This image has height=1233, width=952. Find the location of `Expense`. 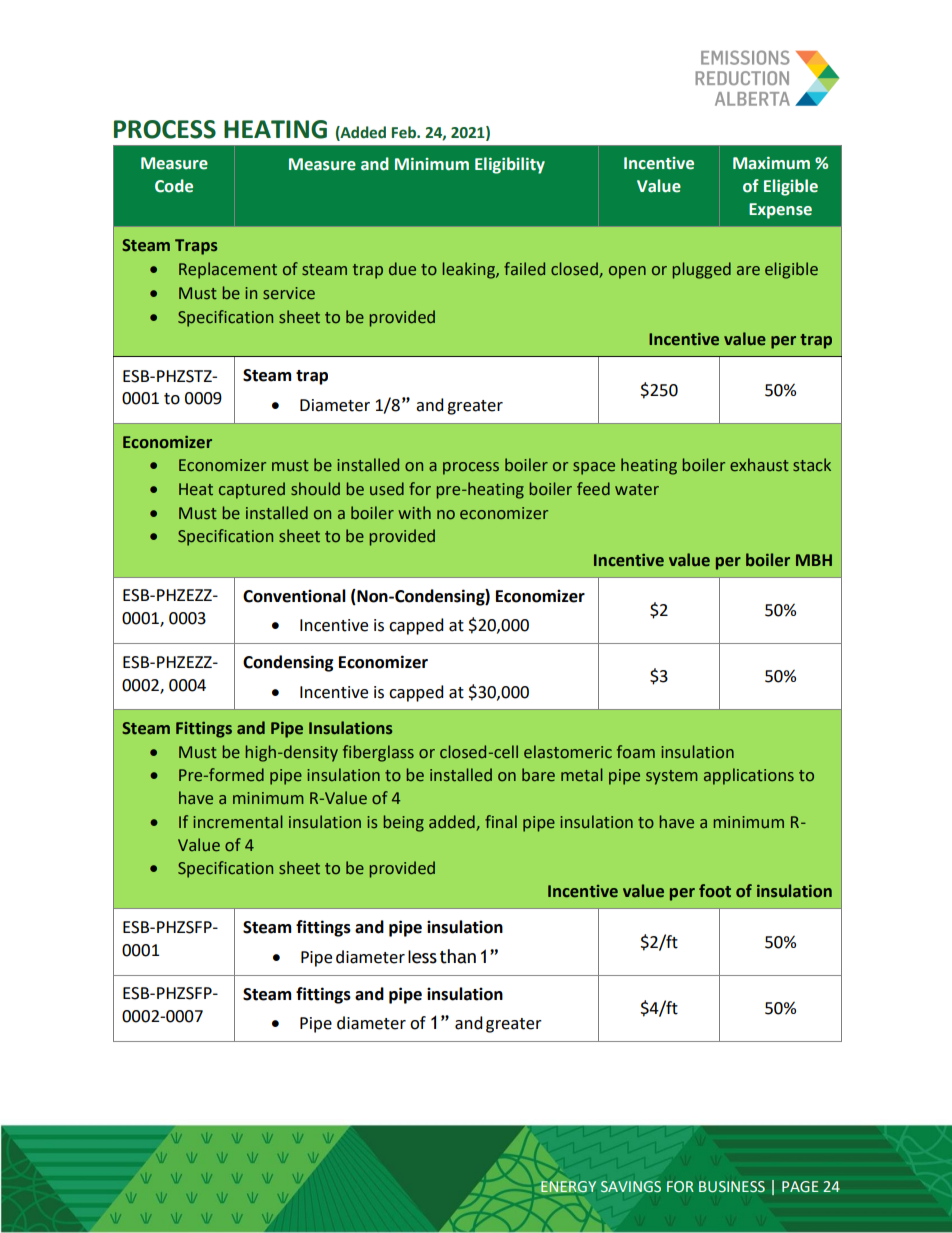

Expense is located at coordinates (780, 211).
